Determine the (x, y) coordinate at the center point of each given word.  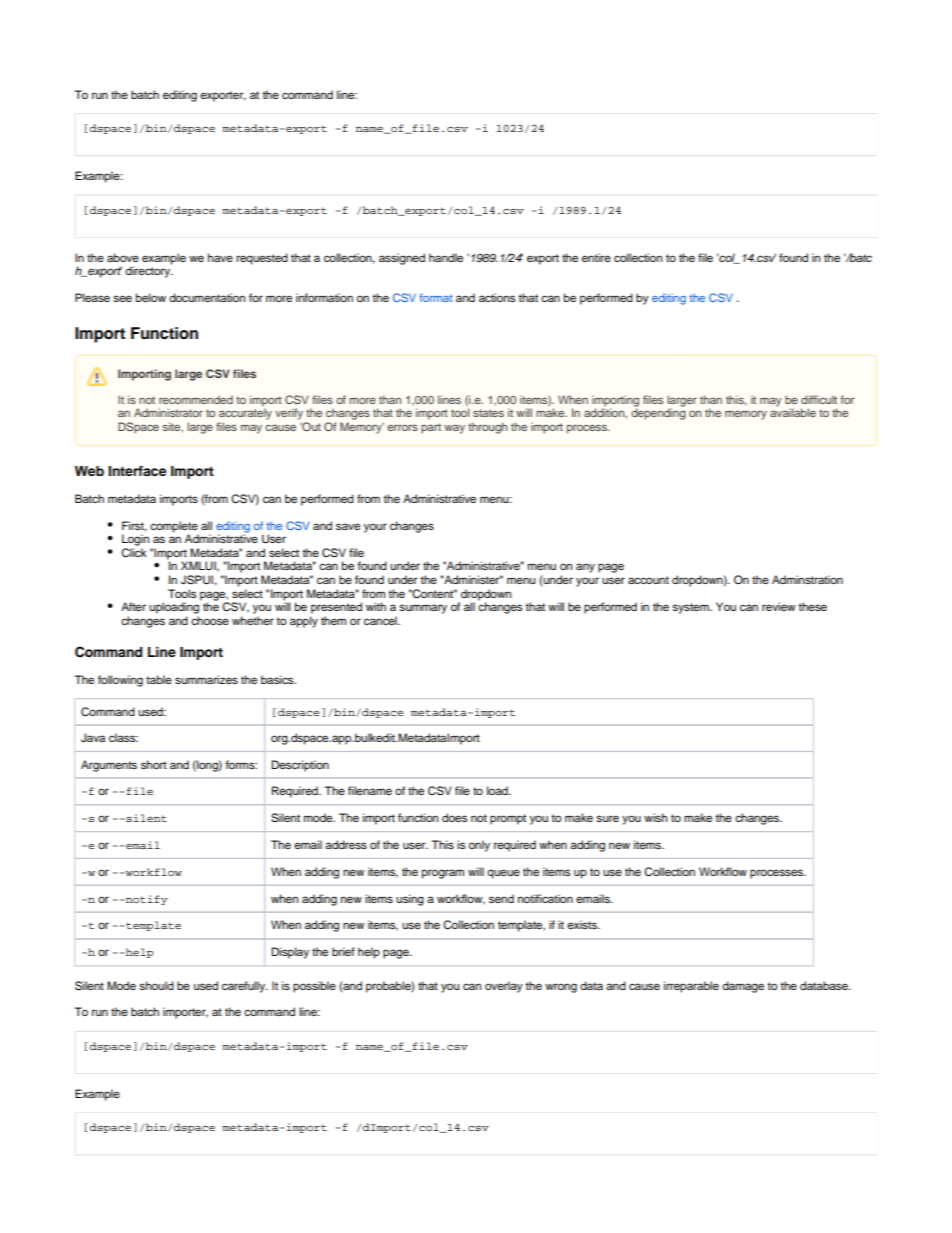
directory (149, 271)
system (691, 608)
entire (596, 257)
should (156, 985)
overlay (504, 987)
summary (423, 609)
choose (210, 620)
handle (446, 257)
